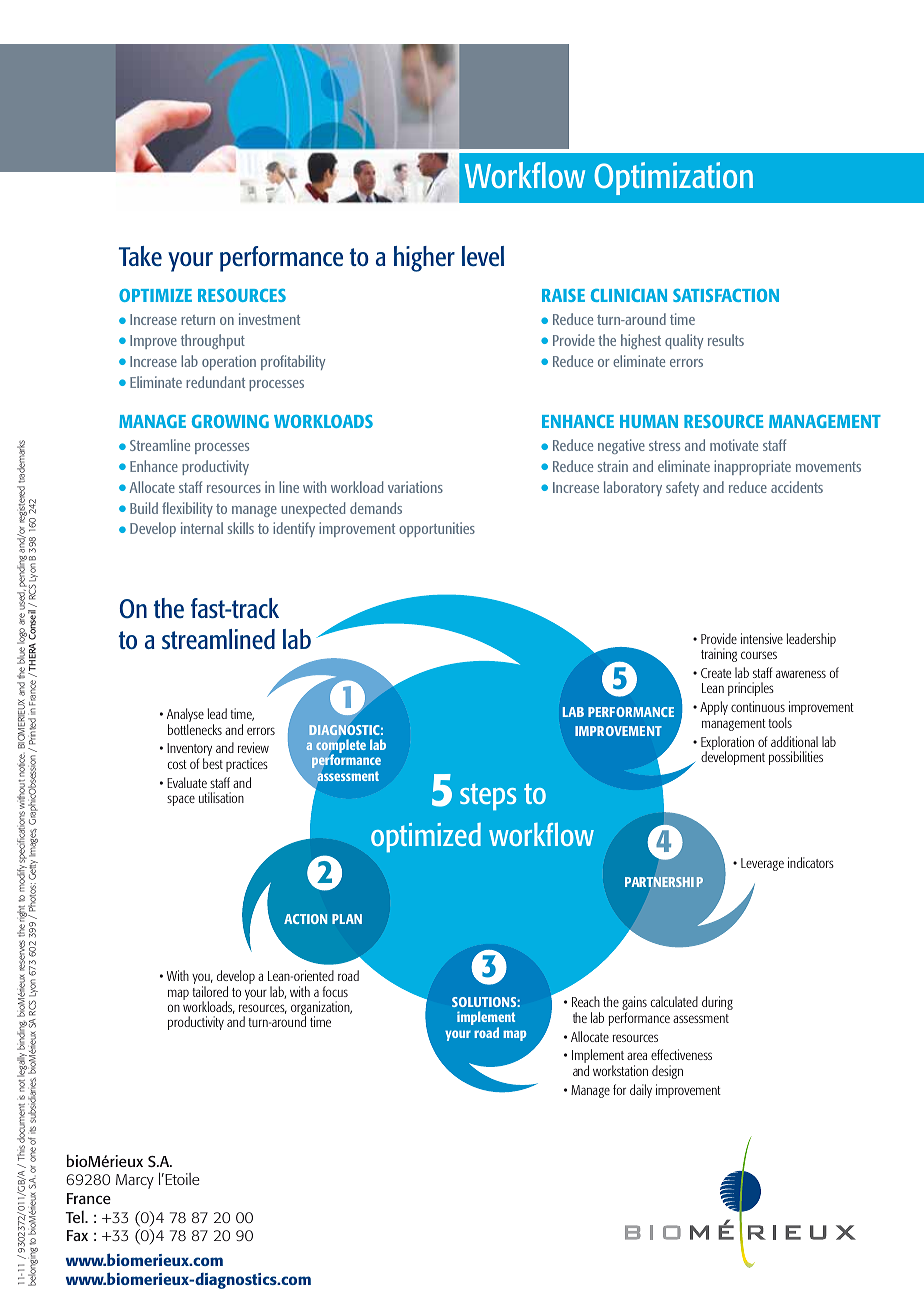 The height and width of the screenshot is (1308, 924). Describe the element at coordinates (144, 508) in the screenshot. I see `Build` at that location.
